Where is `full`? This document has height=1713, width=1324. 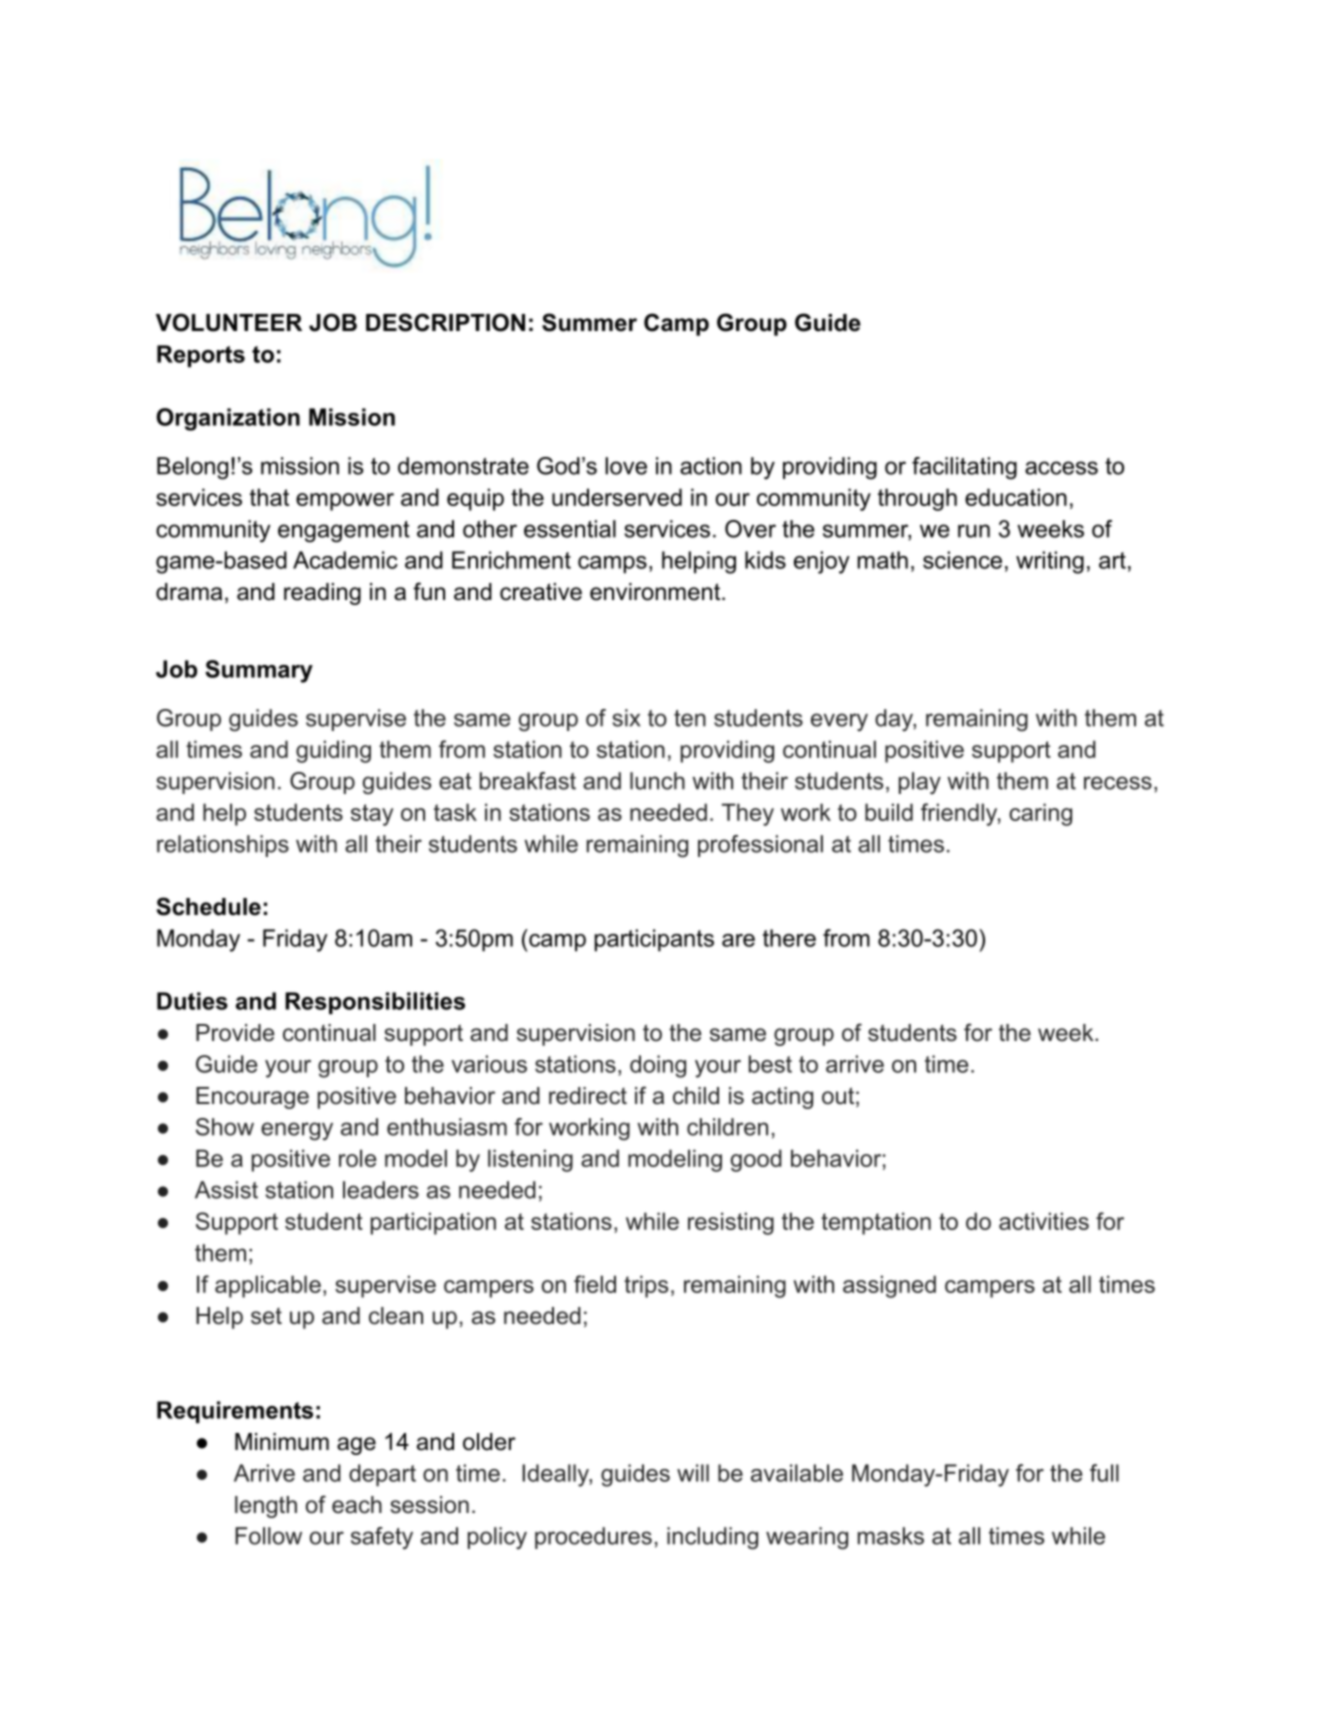
full is located at coordinates (1104, 1473).
